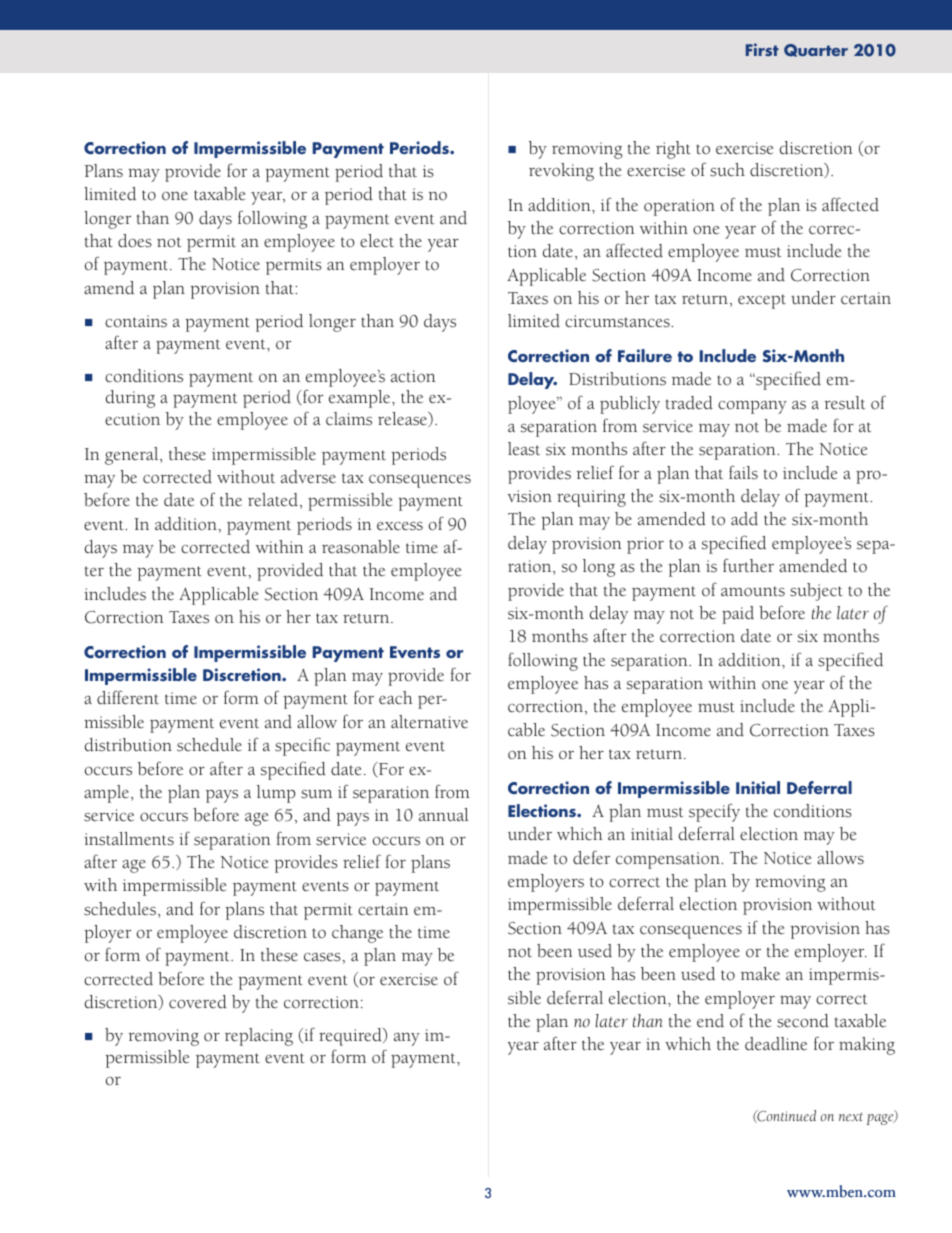  Describe the element at coordinates (524, 449) in the page. I see `least` at that location.
